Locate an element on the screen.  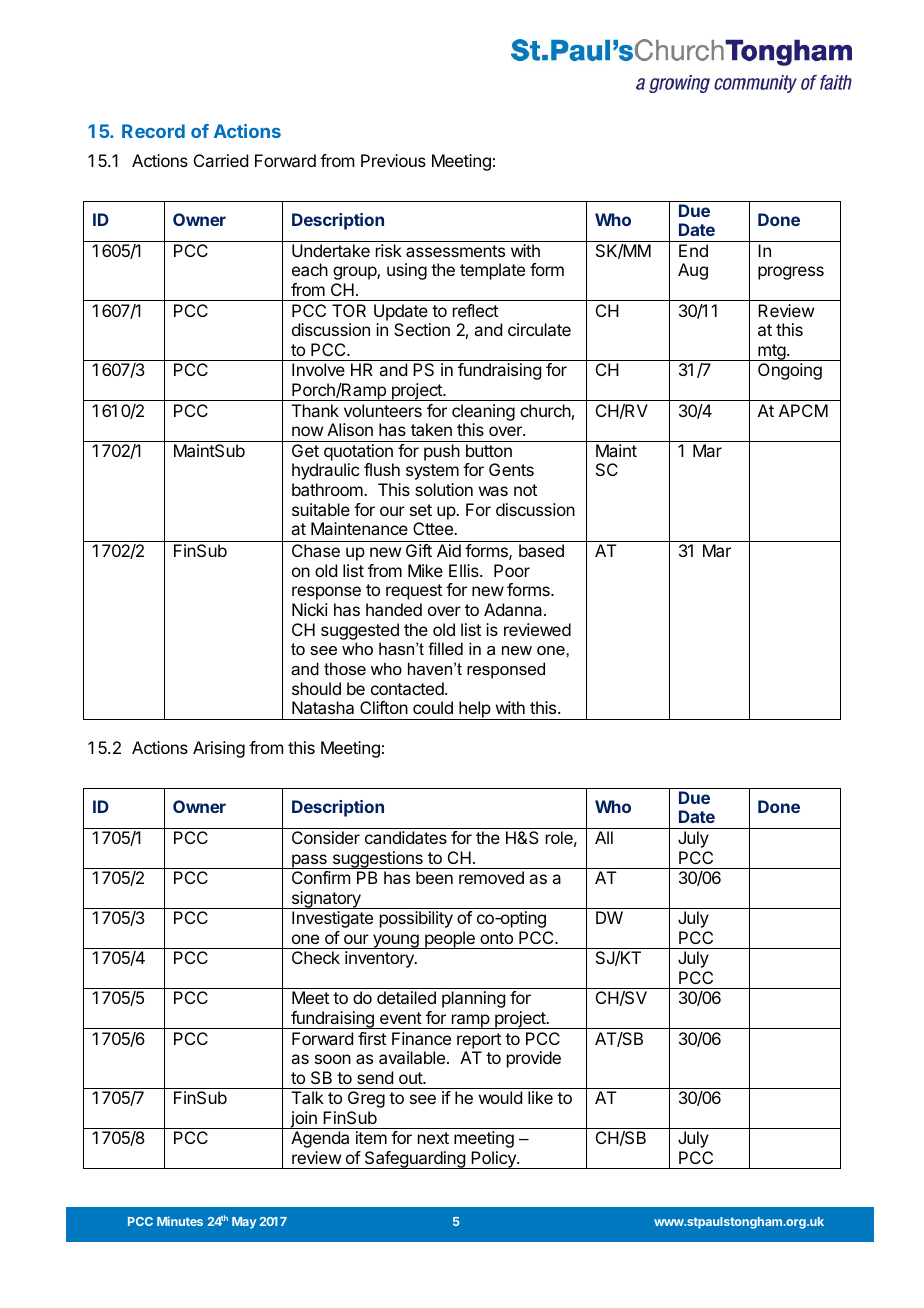
Aug is located at coordinates (693, 271).
